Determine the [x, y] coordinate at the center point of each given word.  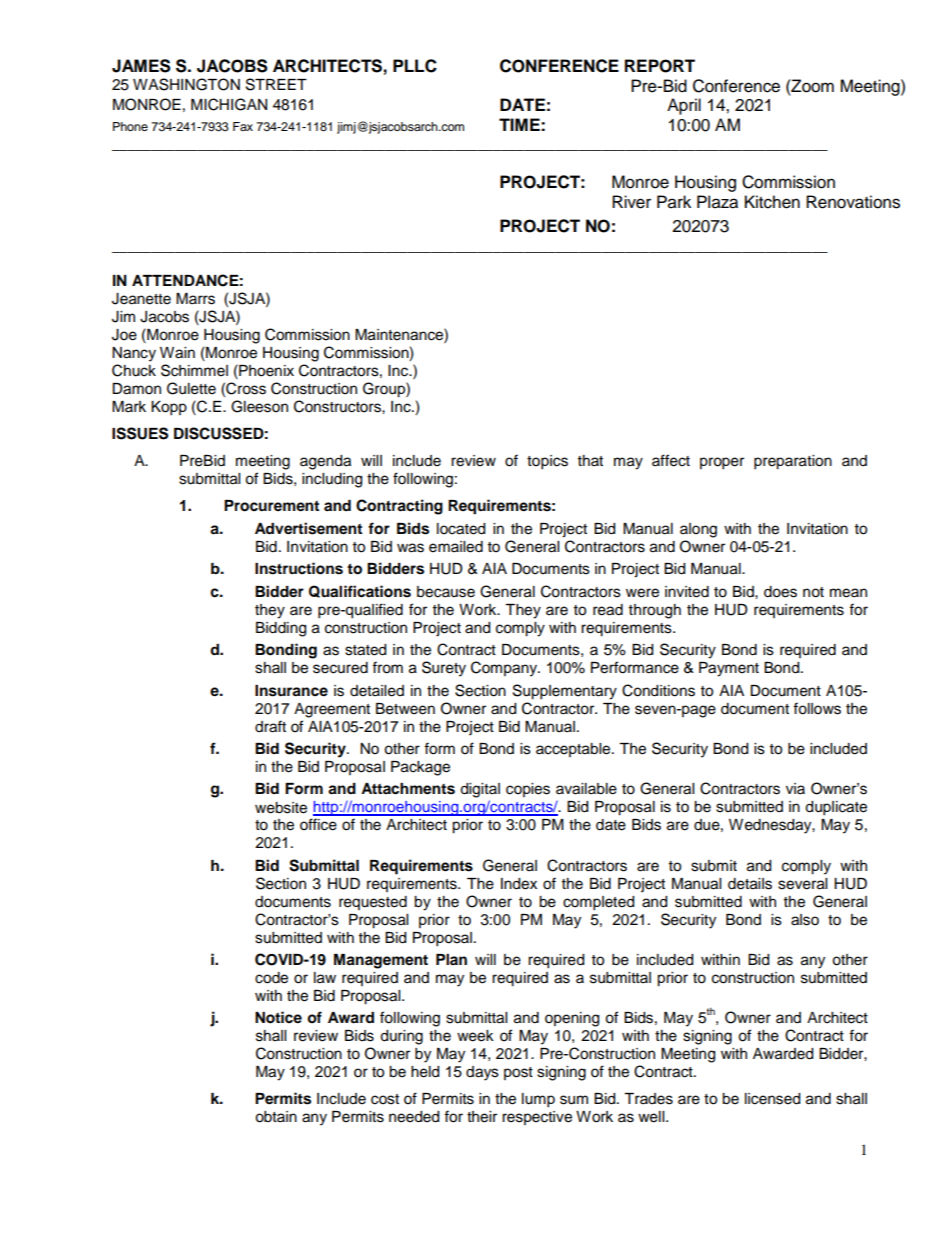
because [446, 592]
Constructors [338, 406]
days [482, 1073]
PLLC [415, 66]
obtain [276, 1117]
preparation [793, 462]
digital [480, 790]
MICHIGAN [229, 104]
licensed [772, 1099]
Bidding [281, 629]
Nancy [134, 354]
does [780, 592]
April [684, 106]
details [750, 884]
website [281, 808]
